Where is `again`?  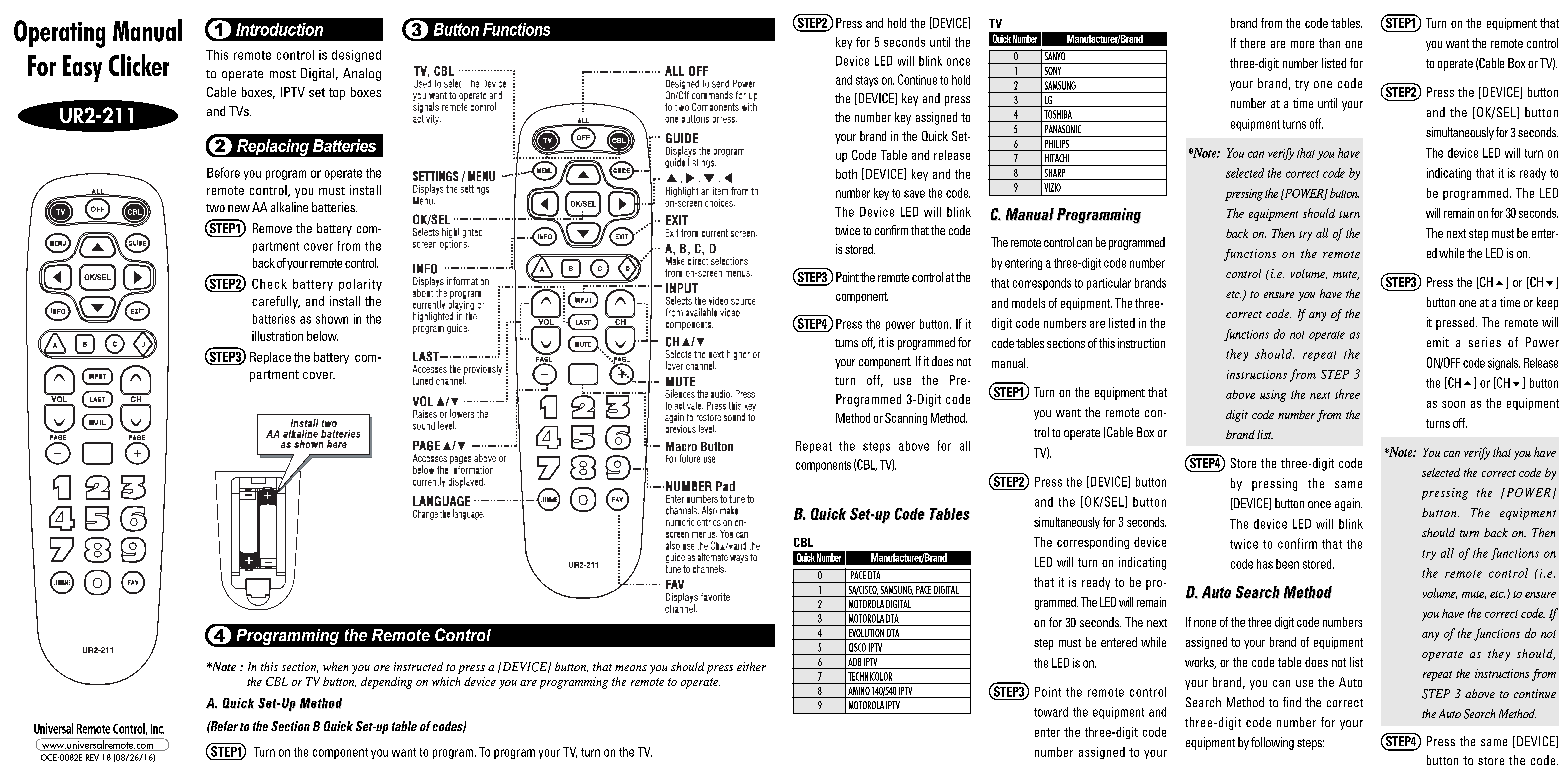
again is located at coordinates (1348, 504).
